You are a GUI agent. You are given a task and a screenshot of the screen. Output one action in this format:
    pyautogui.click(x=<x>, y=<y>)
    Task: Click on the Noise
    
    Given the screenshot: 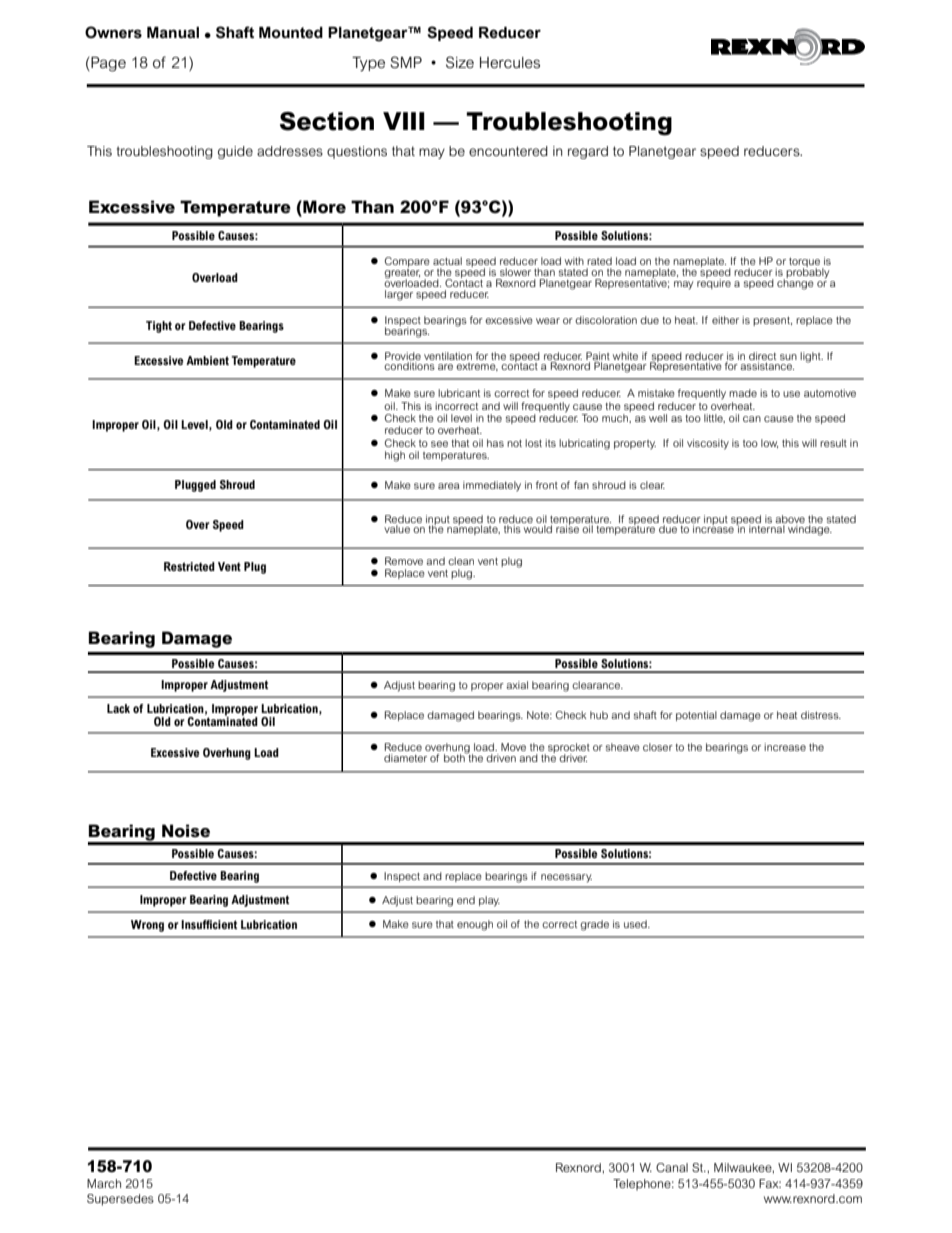 What is the action you would take?
    pyautogui.click(x=186, y=831)
